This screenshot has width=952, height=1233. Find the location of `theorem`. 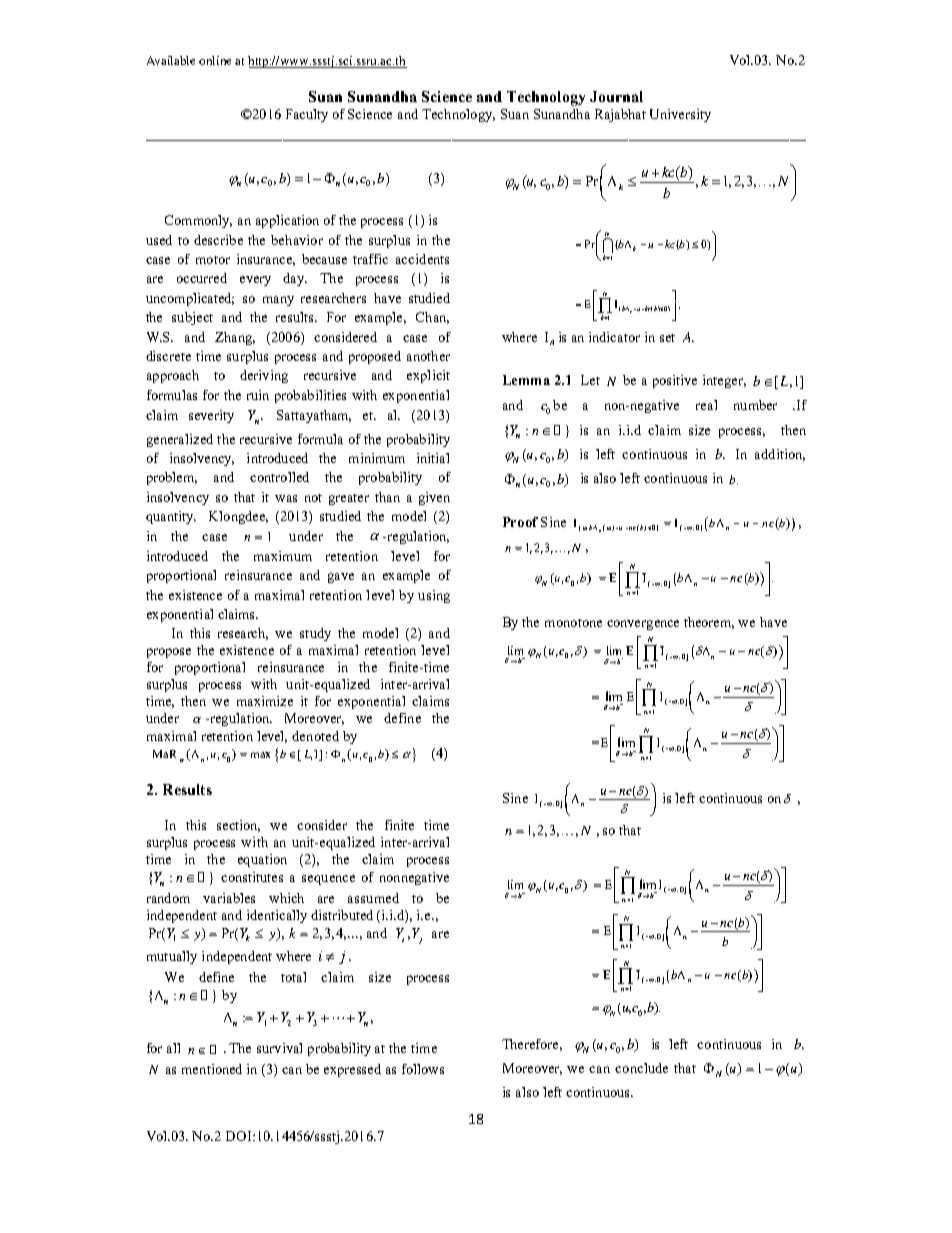

theorem is located at coordinates (709, 623).
